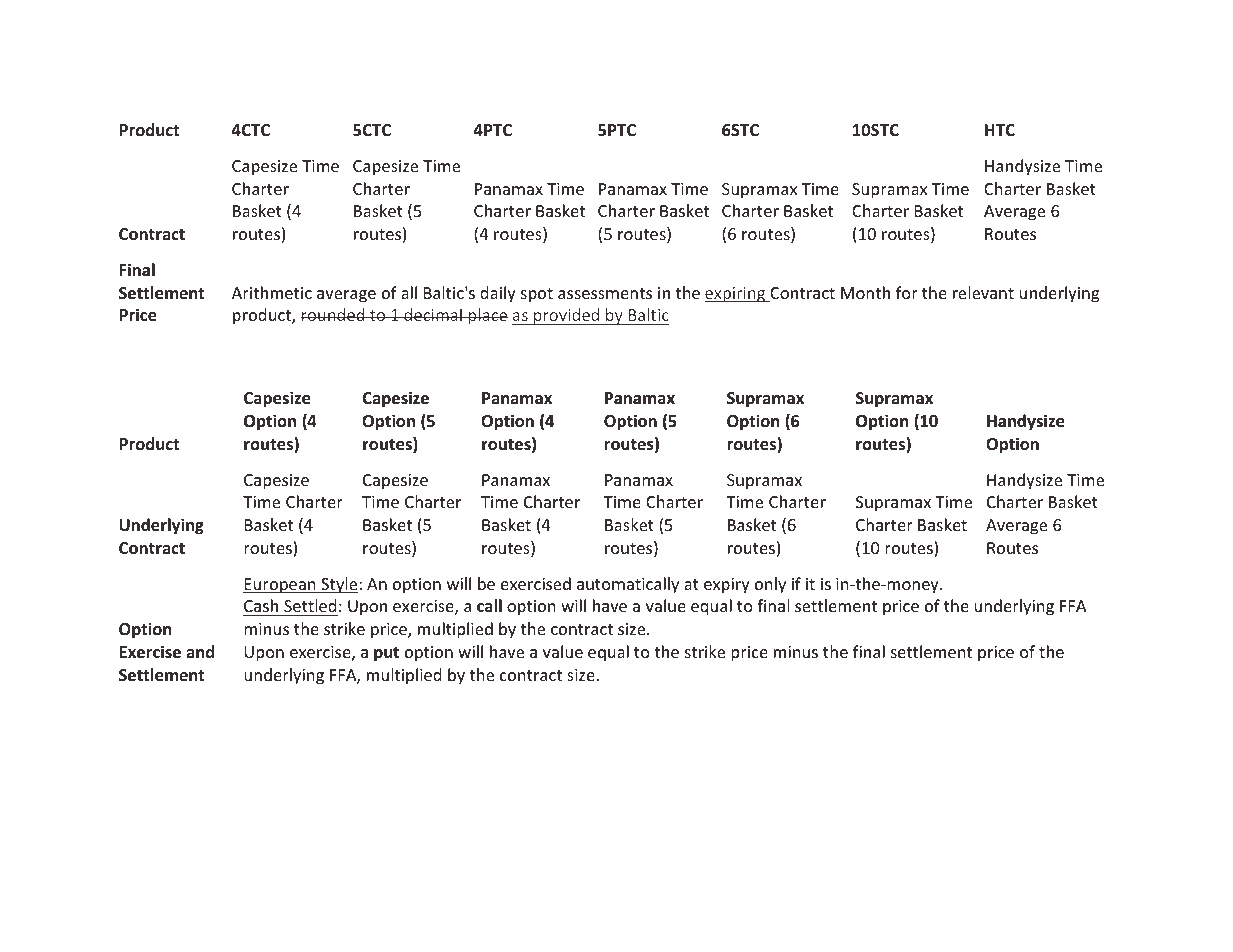 The width and height of the page is (1233, 952). Describe the element at coordinates (605, 293) in the page. I see `assessments` at that location.
